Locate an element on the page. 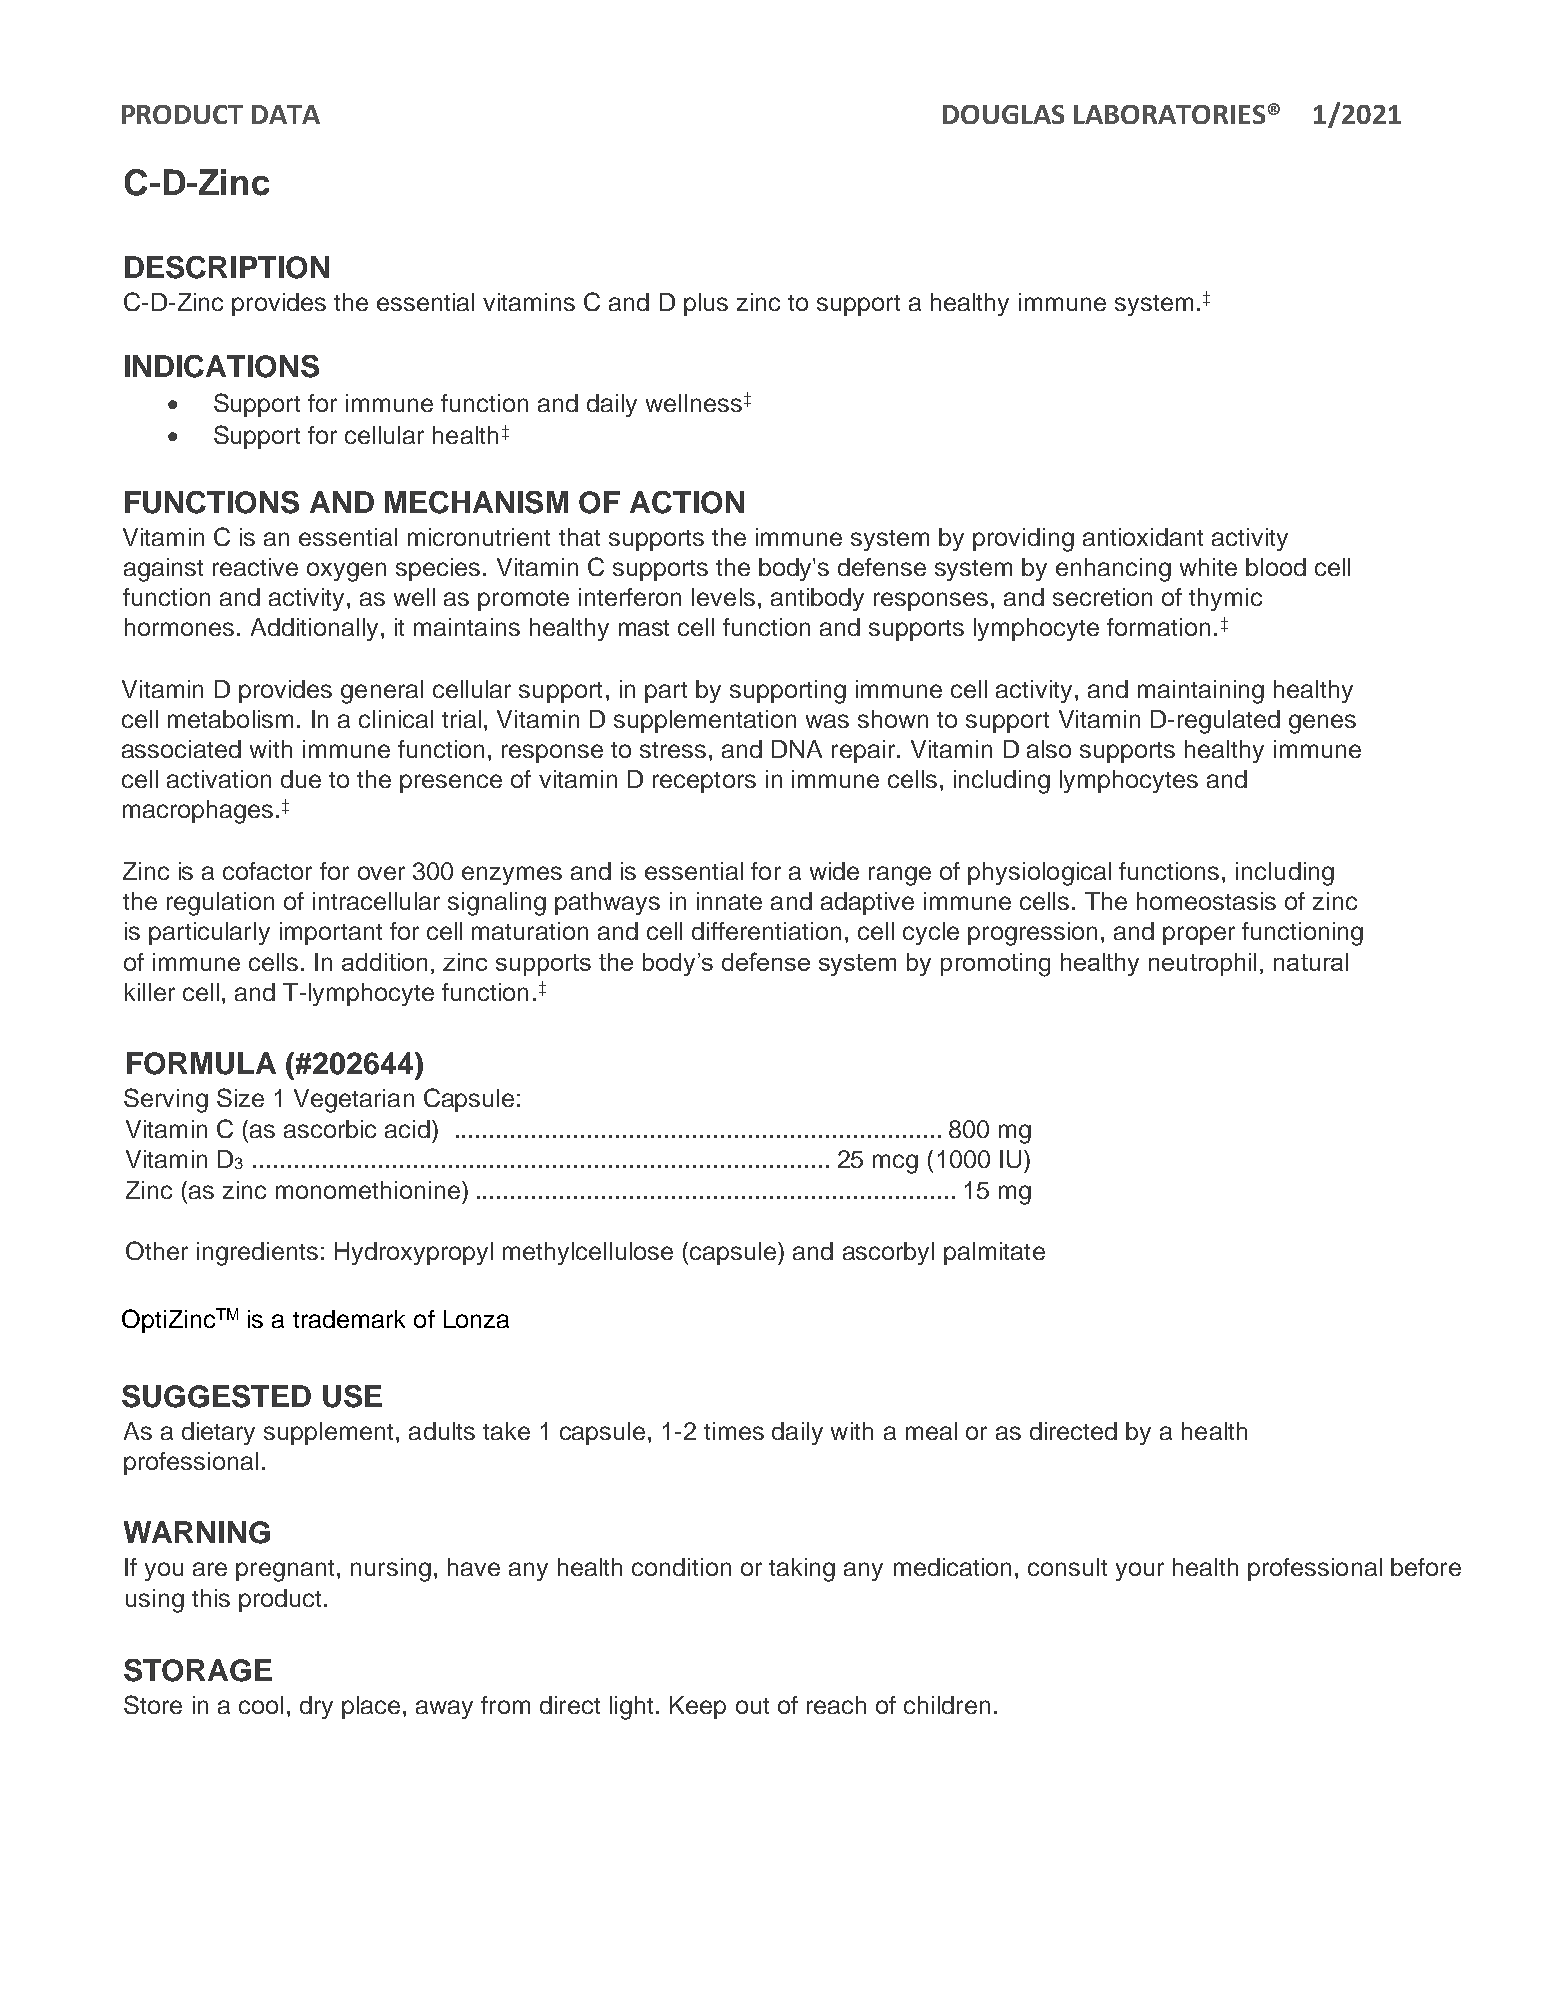 This page has height=2004, width=1548. dry is located at coordinates (316, 1707).
